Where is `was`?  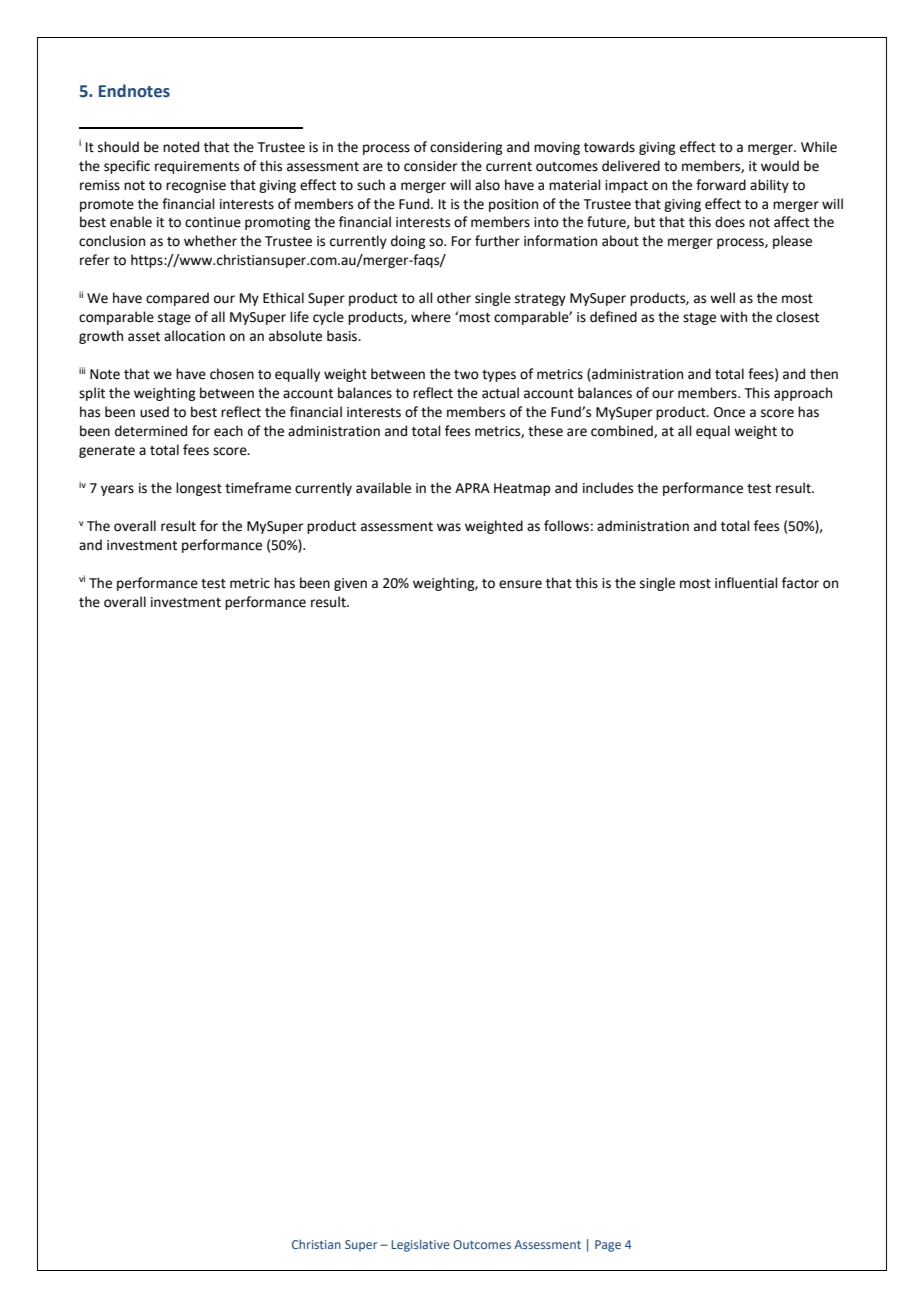 was is located at coordinates (449, 527).
